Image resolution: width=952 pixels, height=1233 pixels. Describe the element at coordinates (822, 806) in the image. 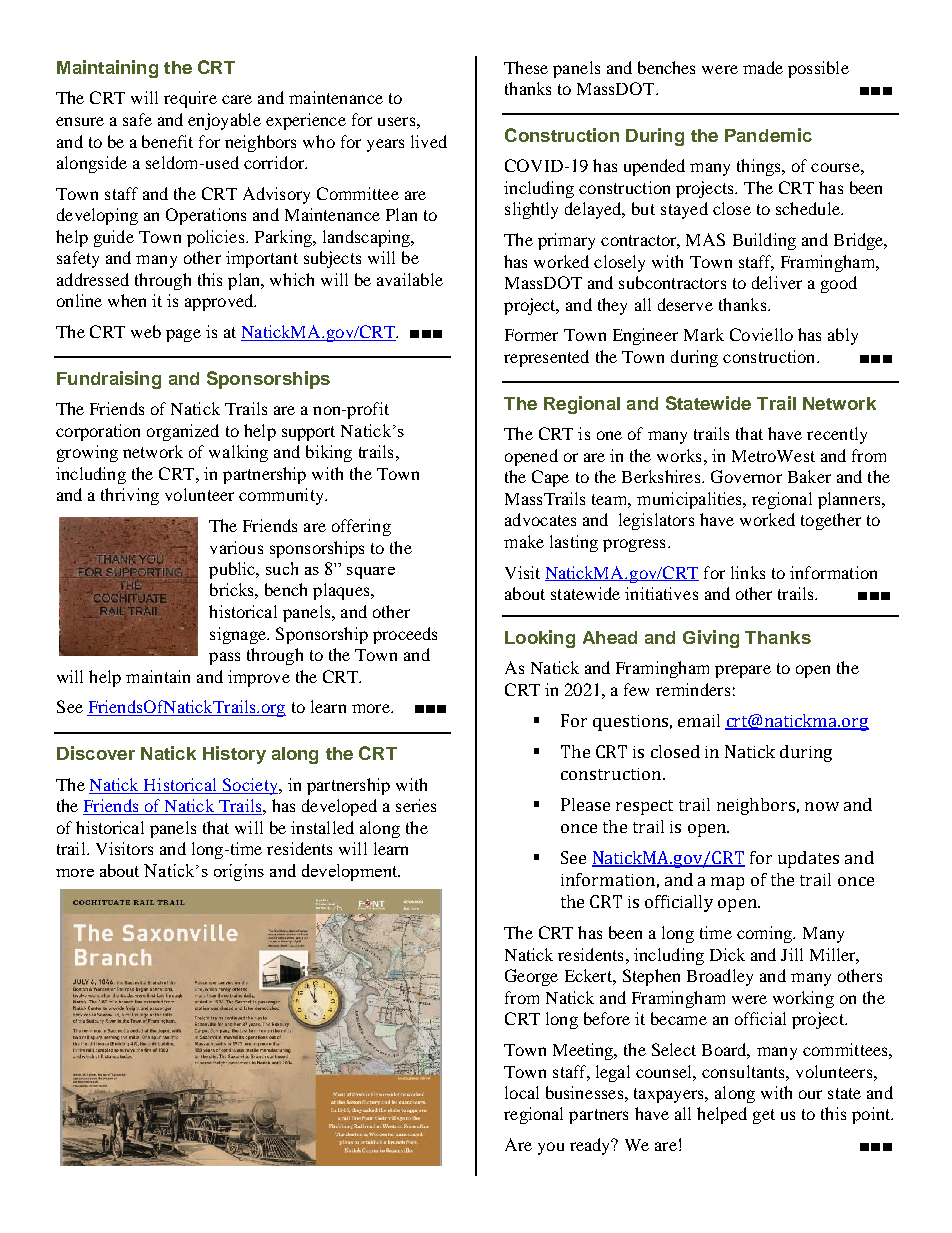

I see `now` at that location.
